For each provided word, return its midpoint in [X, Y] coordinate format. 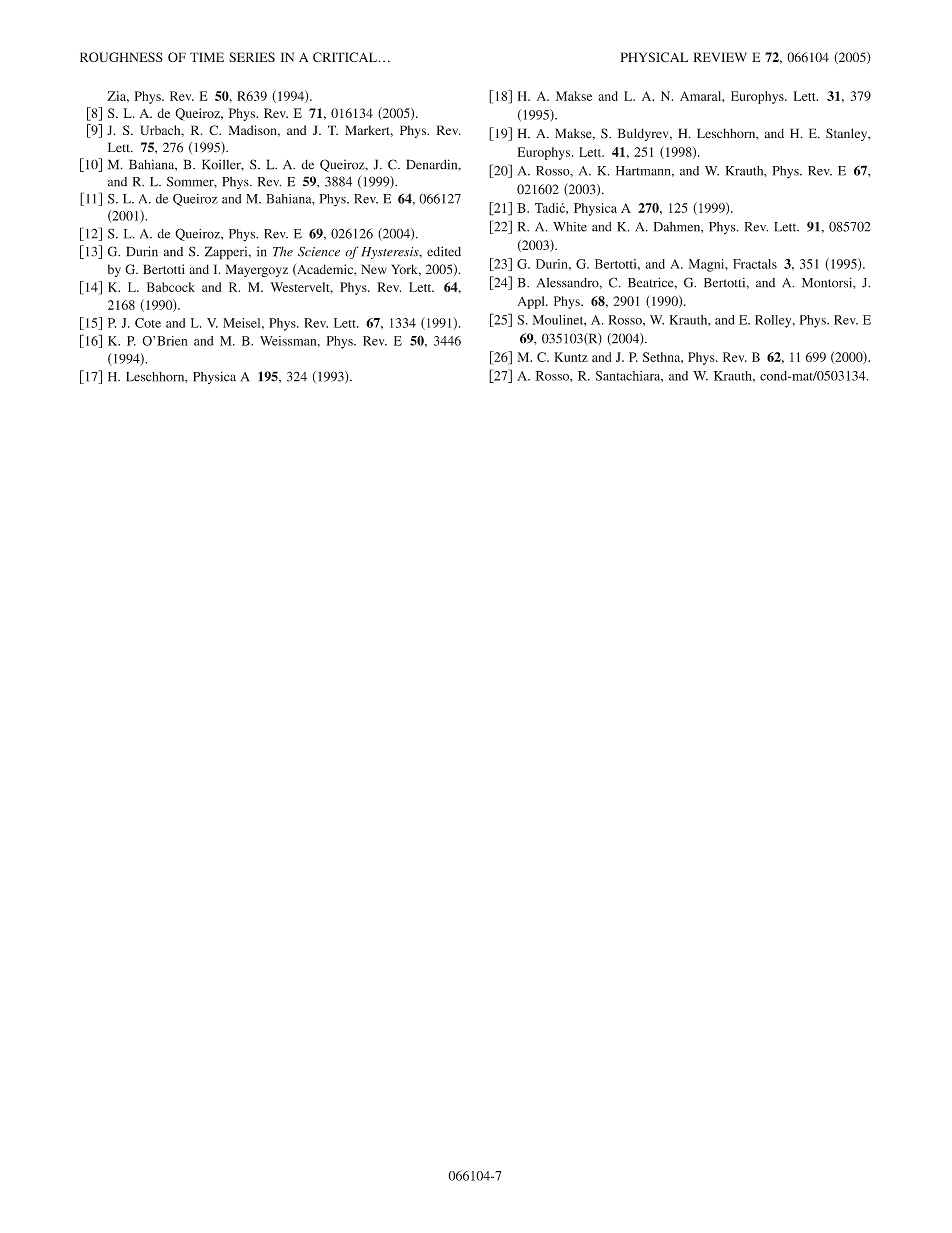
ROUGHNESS [121, 57]
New [374, 269]
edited [444, 251]
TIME [207, 57]
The [283, 251]
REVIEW [720, 57]
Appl [532, 302]
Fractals [755, 264]
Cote [148, 323]
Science [319, 251]
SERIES [252, 57]
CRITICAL [346, 57]
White [570, 227]
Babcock [171, 287]
